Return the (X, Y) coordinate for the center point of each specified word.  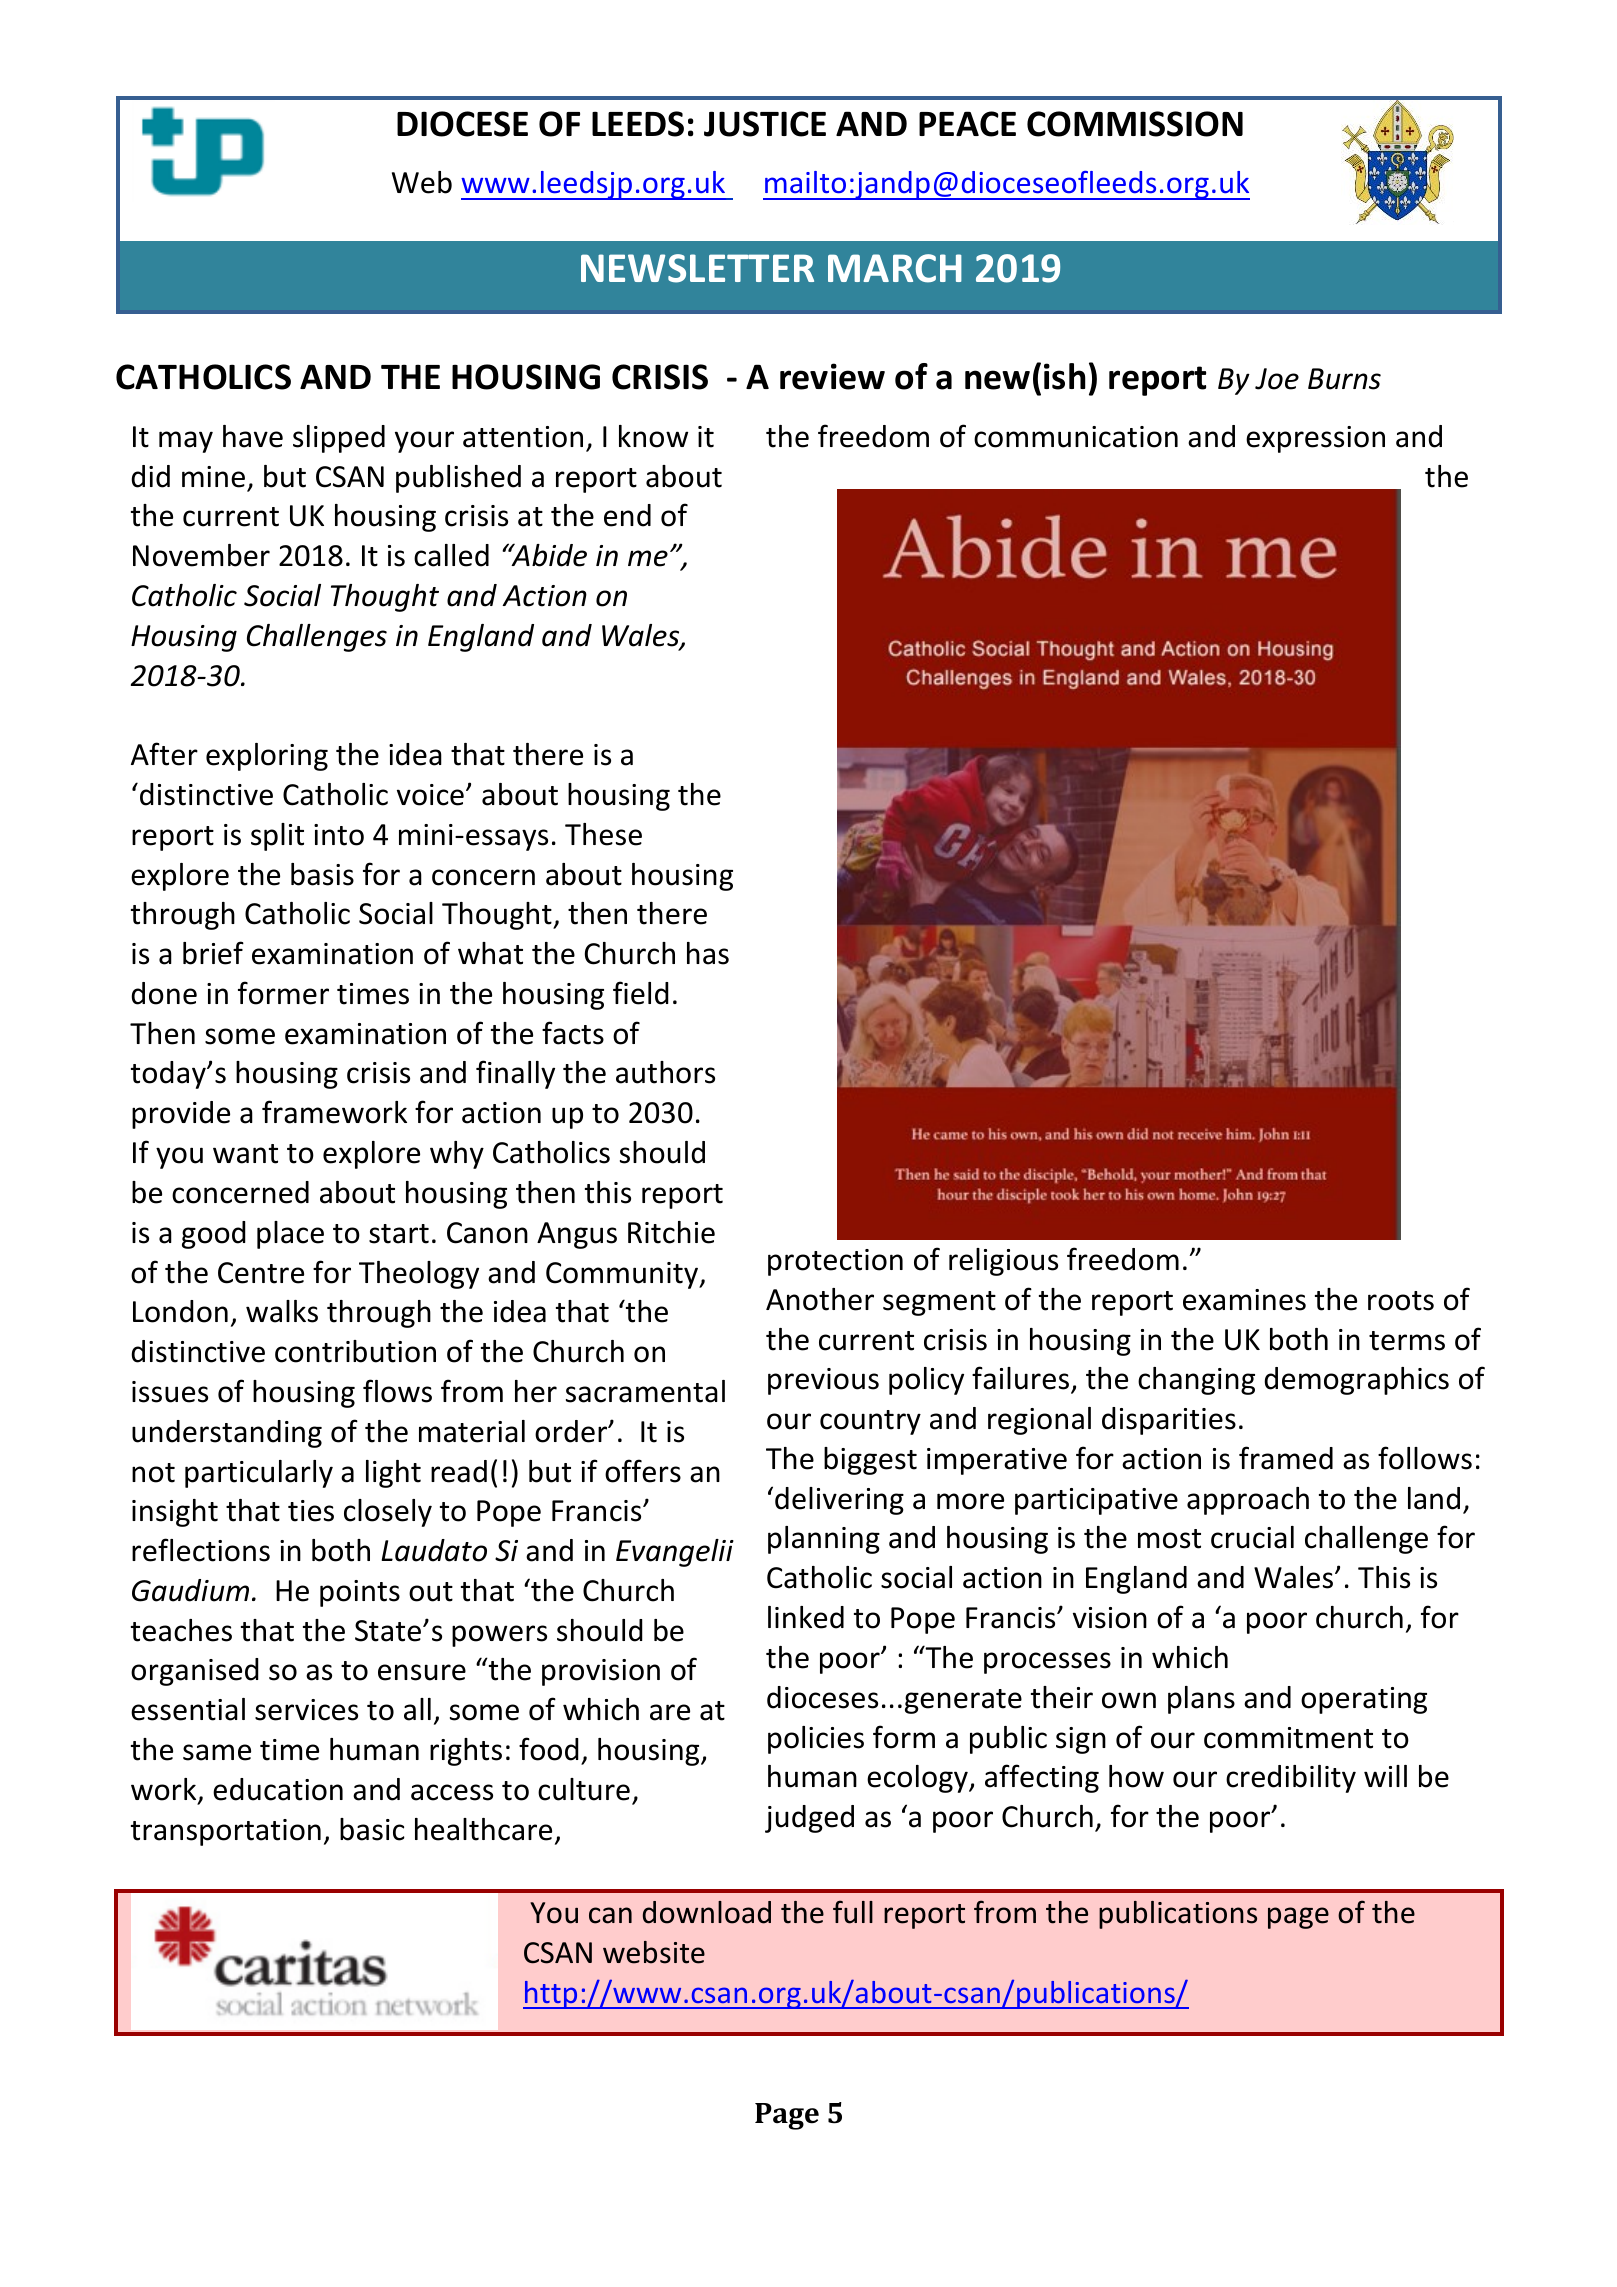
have (253, 436)
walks (282, 1311)
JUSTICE (765, 124)
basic (372, 1829)
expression (1315, 439)
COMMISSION (1135, 124)
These (603, 834)
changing (1196, 1381)
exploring (267, 757)
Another (820, 1299)
